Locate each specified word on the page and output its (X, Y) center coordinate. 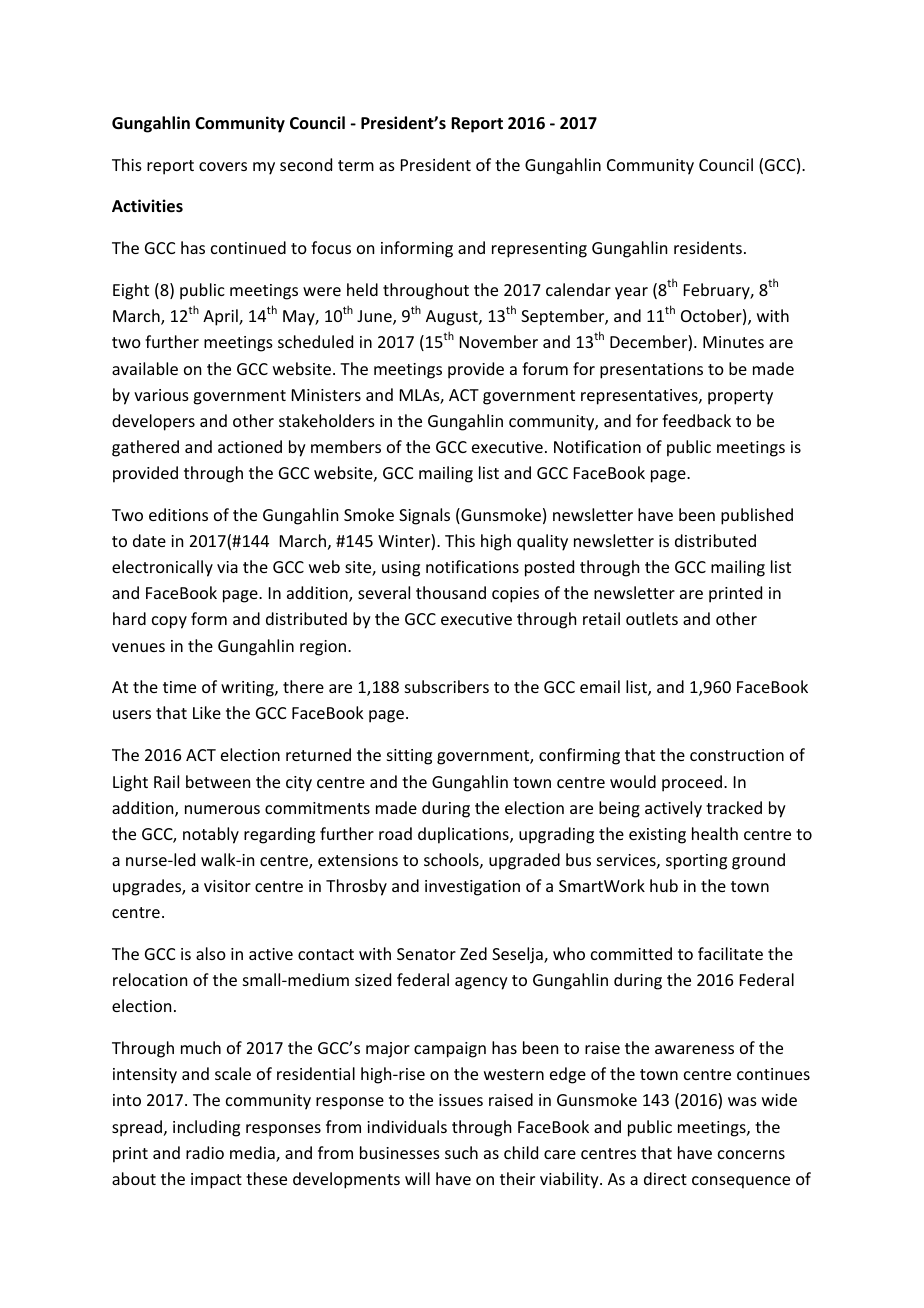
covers (223, 166)
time (179, 687)
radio (205, 1152)
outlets (652, 618)
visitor (227, 886)
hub (664, 885)
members (346, 446)
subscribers (447, 686)
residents (708, 247)
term (356, 165)
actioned (250, 446)
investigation (472, 888)
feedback (696, 420)
